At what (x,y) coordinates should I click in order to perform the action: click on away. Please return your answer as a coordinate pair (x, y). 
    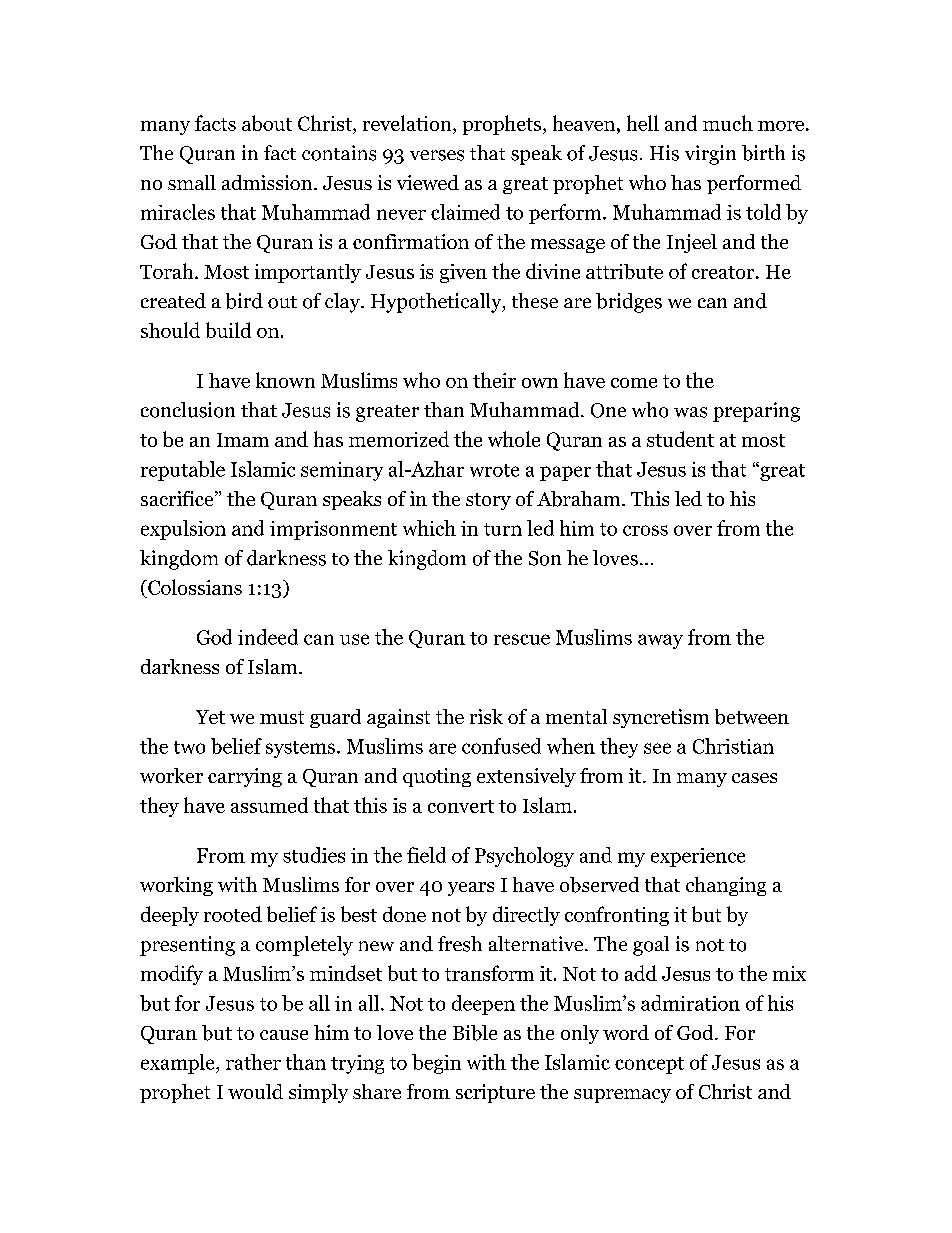
    Looking at the image, I should click on (660, 641).
